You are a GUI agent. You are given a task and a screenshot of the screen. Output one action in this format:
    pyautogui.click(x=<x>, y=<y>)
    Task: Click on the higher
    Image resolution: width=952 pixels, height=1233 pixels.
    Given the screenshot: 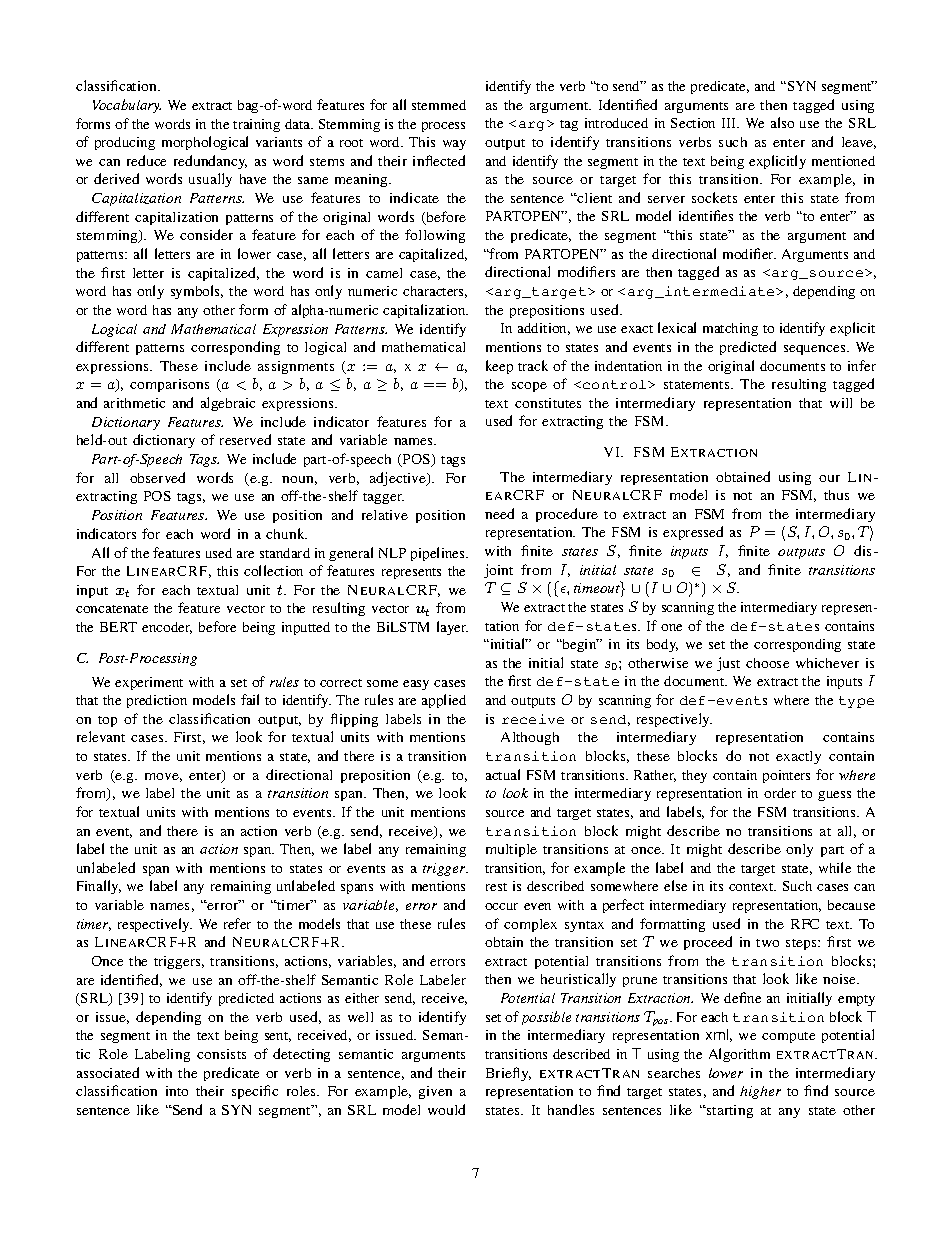 What is the action you would take?
    pyautogui.click(x=760, y=1092)
